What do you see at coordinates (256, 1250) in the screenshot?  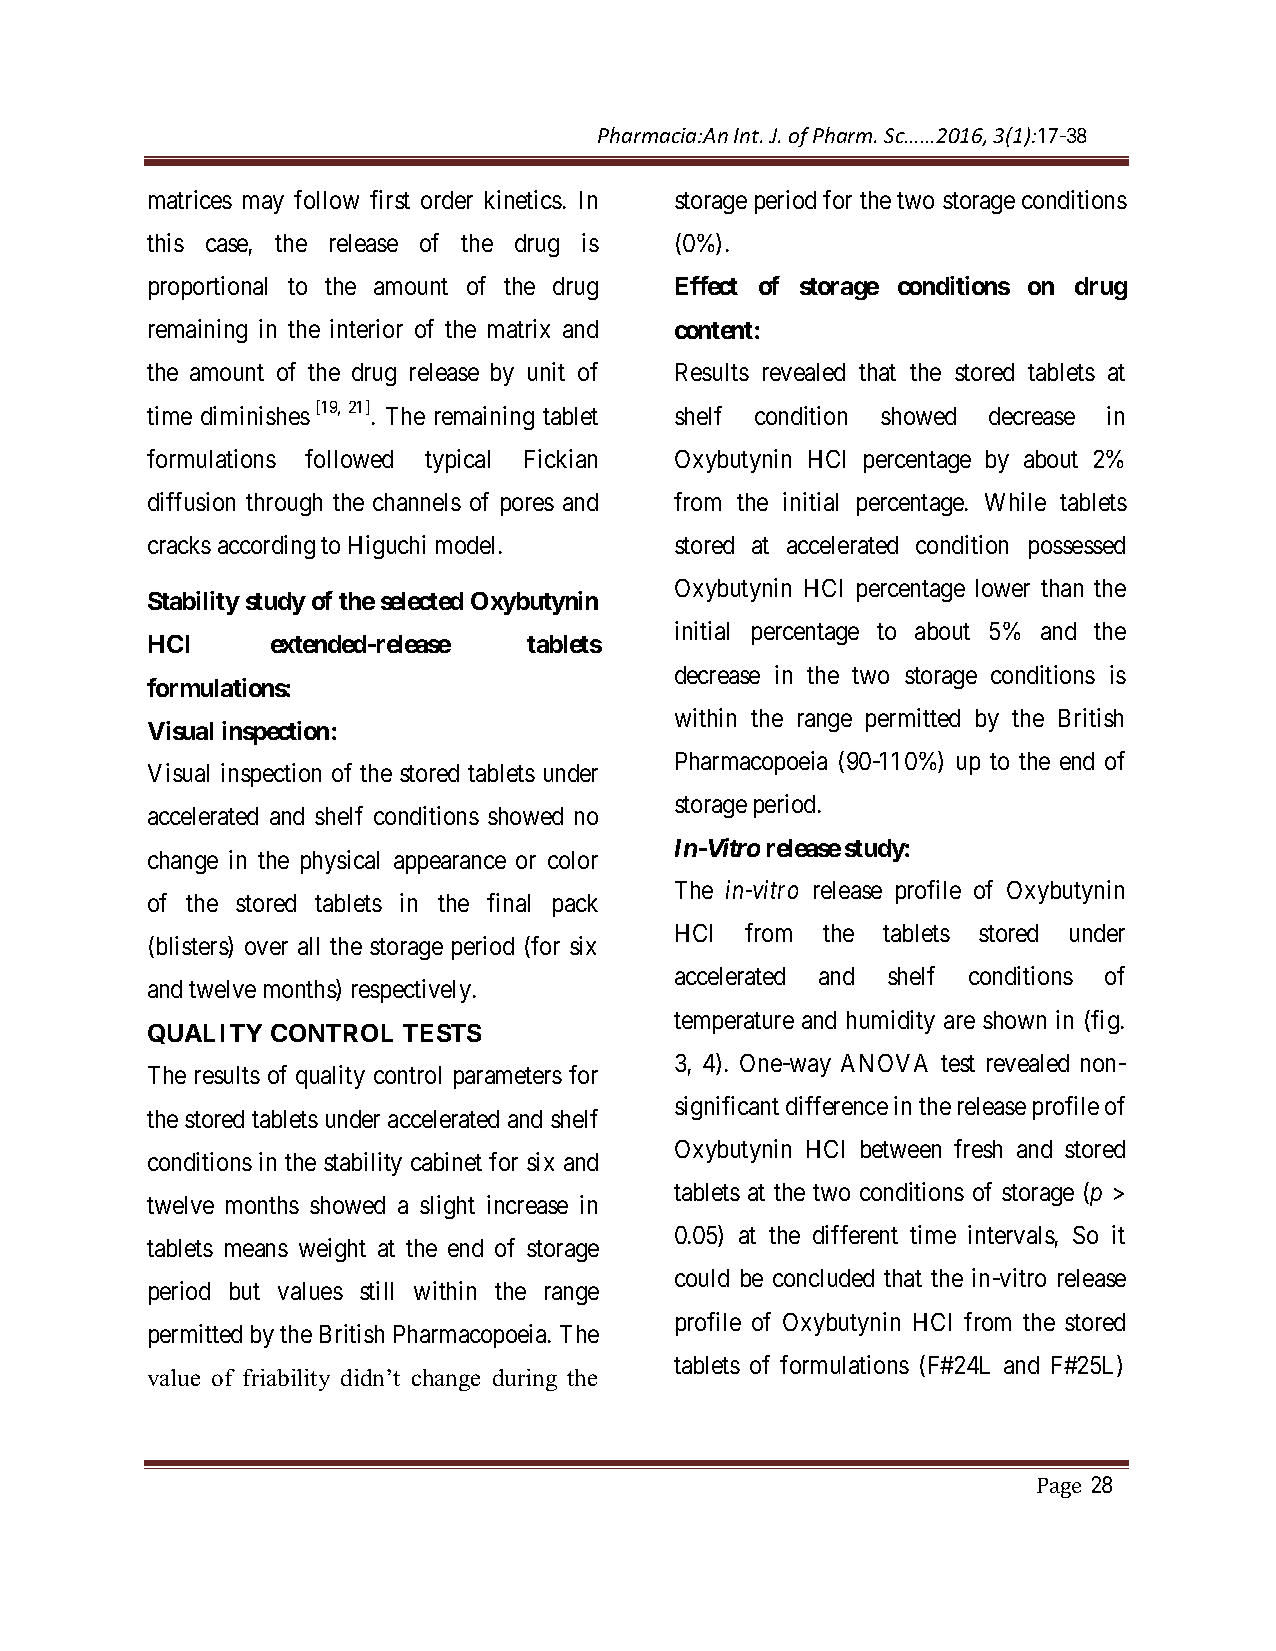 I see `means` at bounding box center [256, 1250].
